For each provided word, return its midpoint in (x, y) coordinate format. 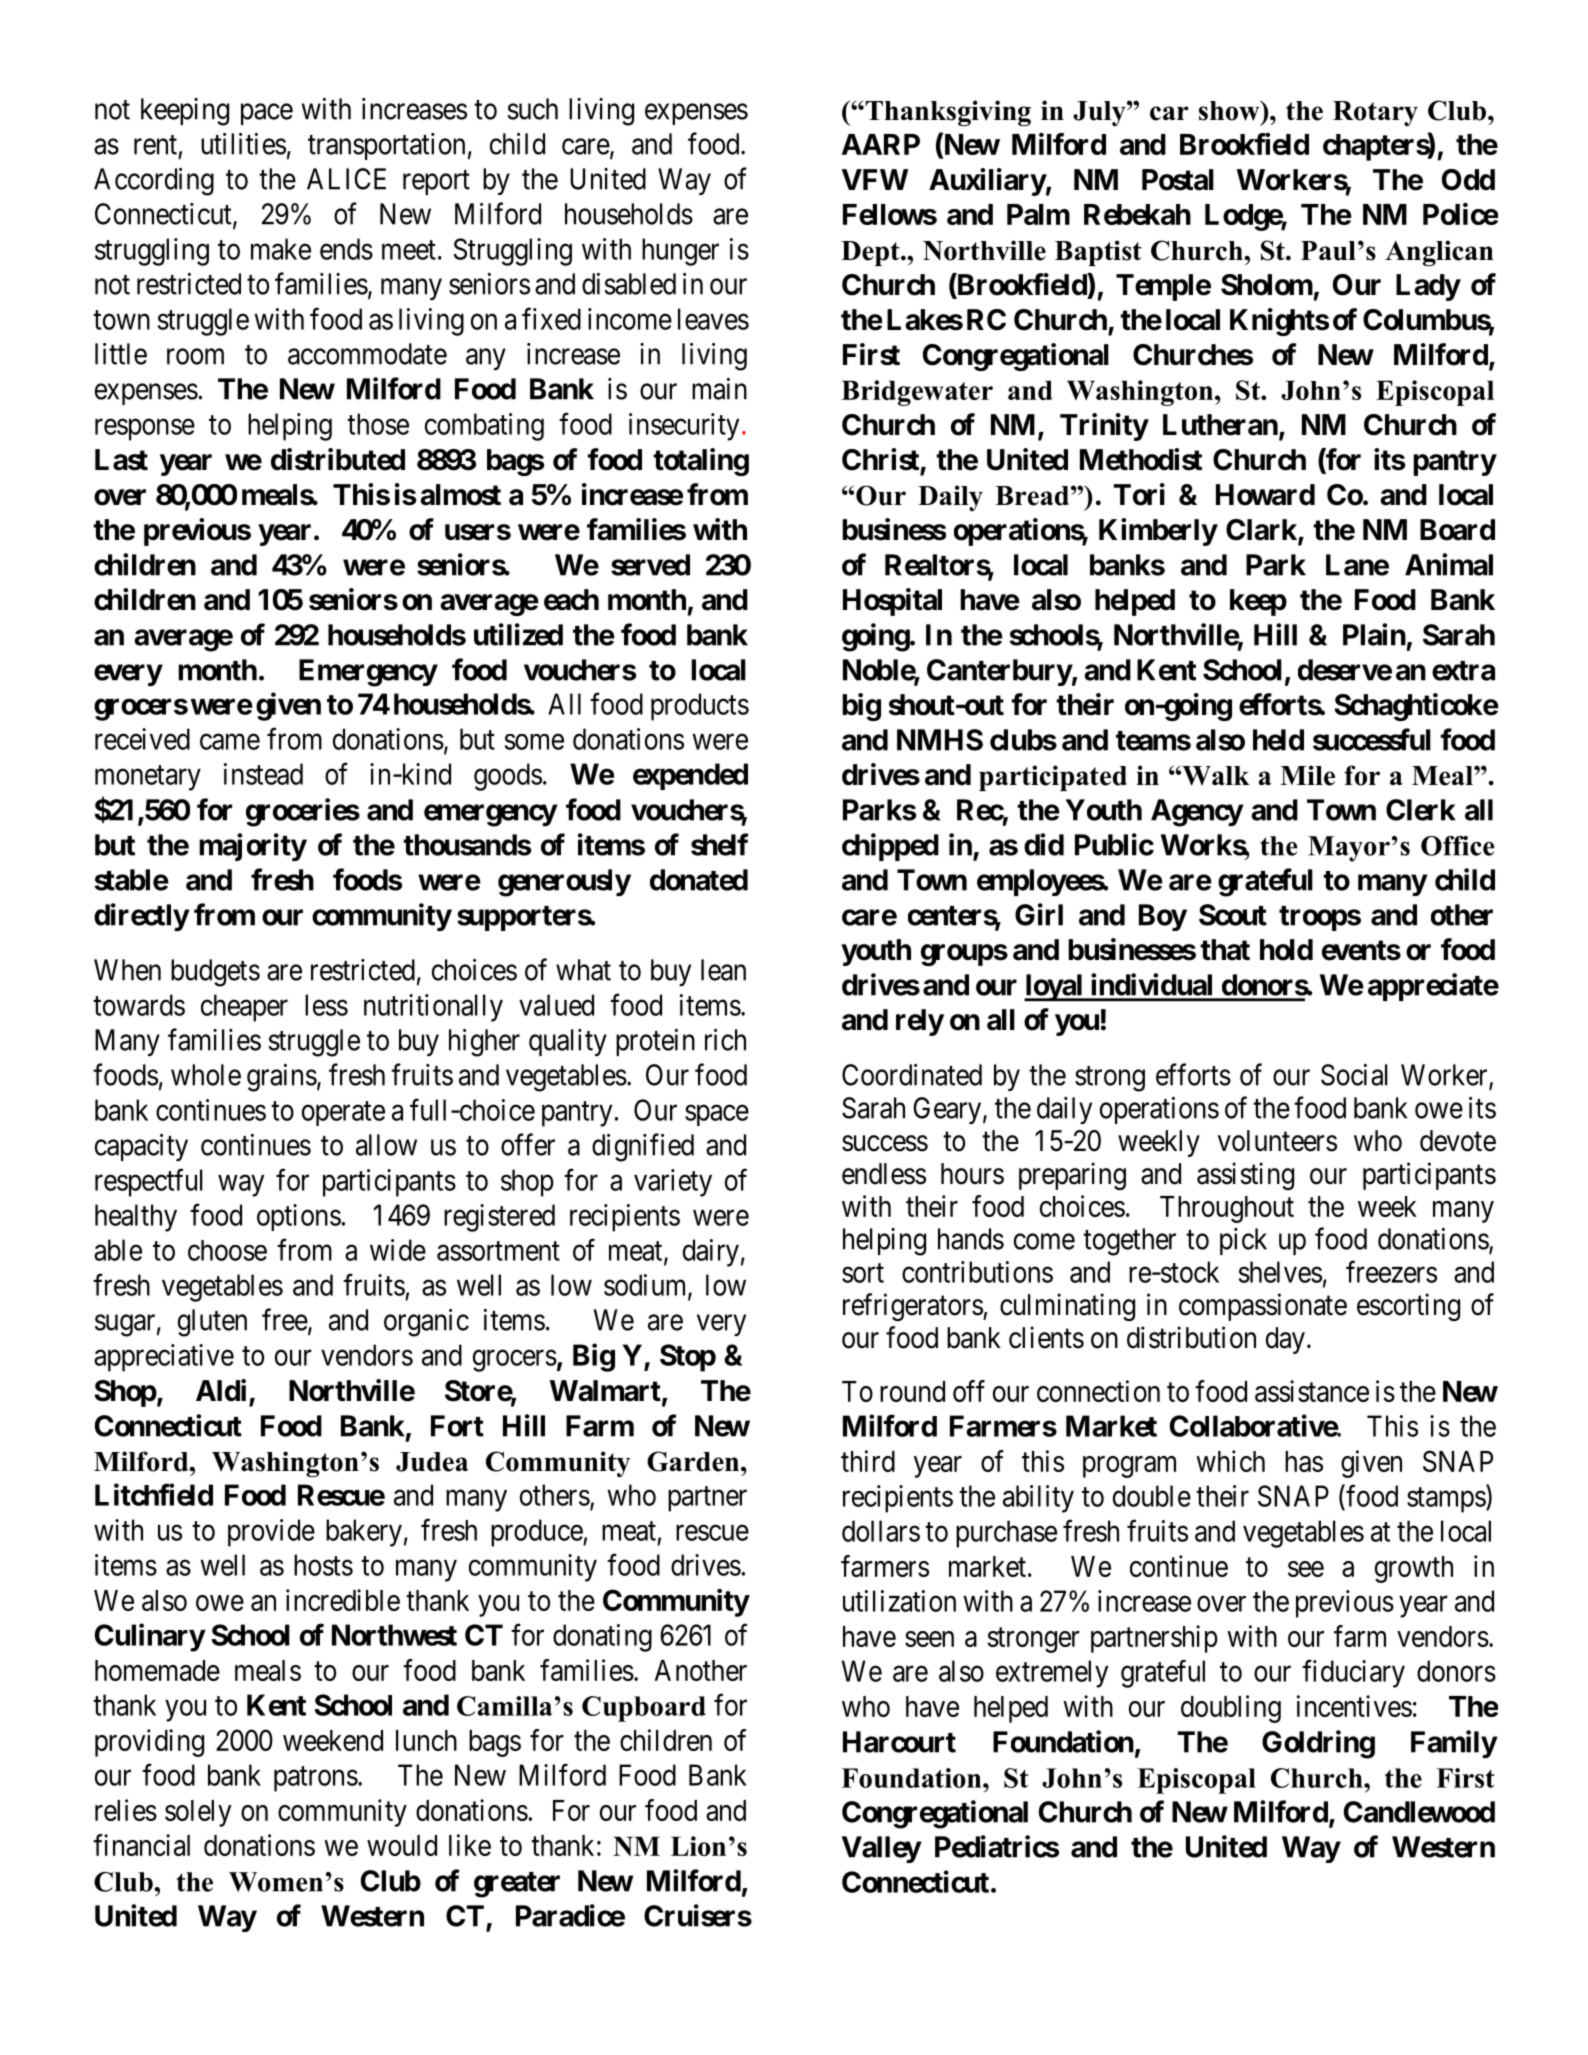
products (700, 707)
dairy (711, 1253)
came (230, 742)
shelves (1280, 1272)
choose (227, 1250)
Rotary (1375, 113)
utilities (243, 144)
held (1278, 740)
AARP (881, 144)
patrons (316, 1779)
